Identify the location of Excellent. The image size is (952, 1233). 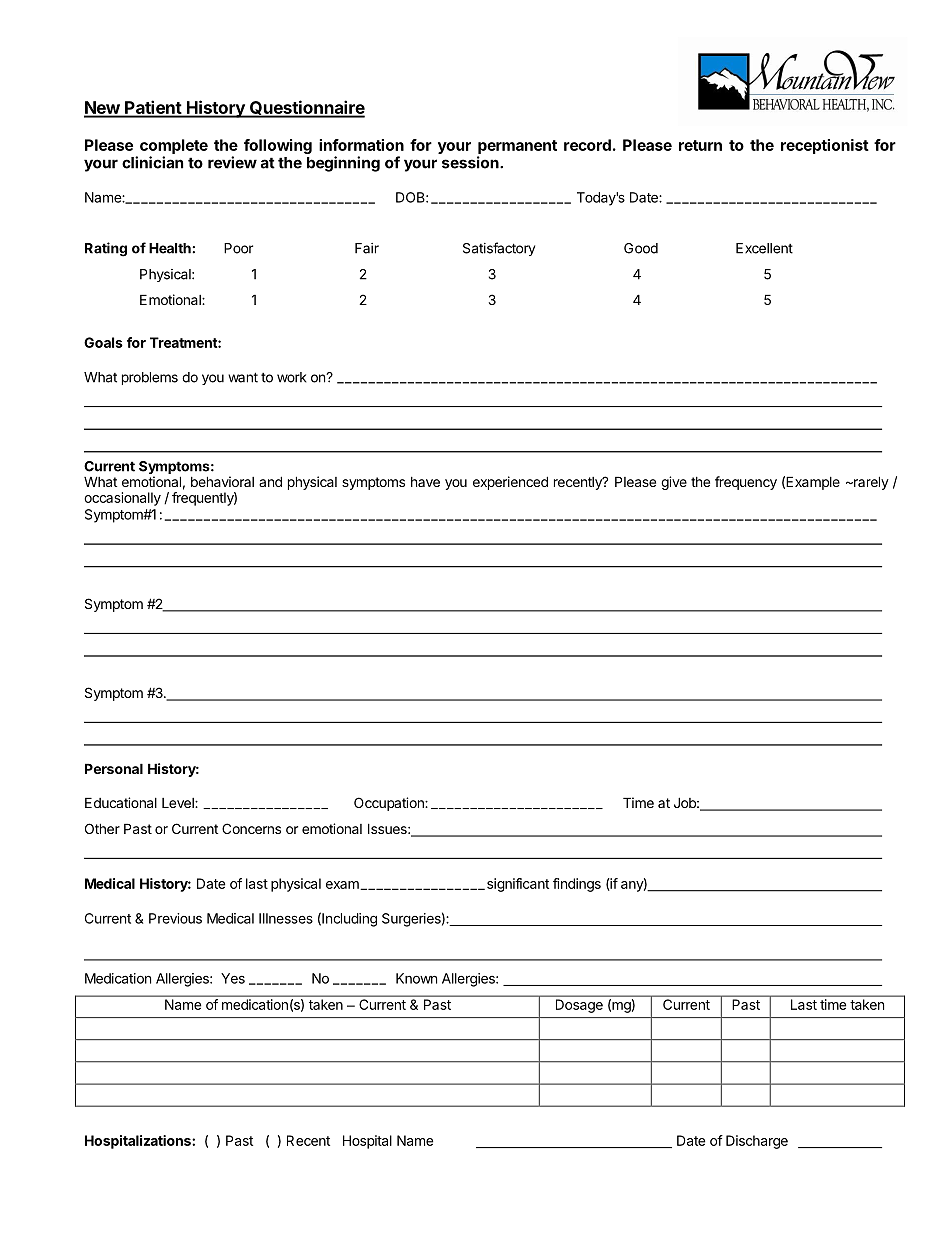
(764, 248).
